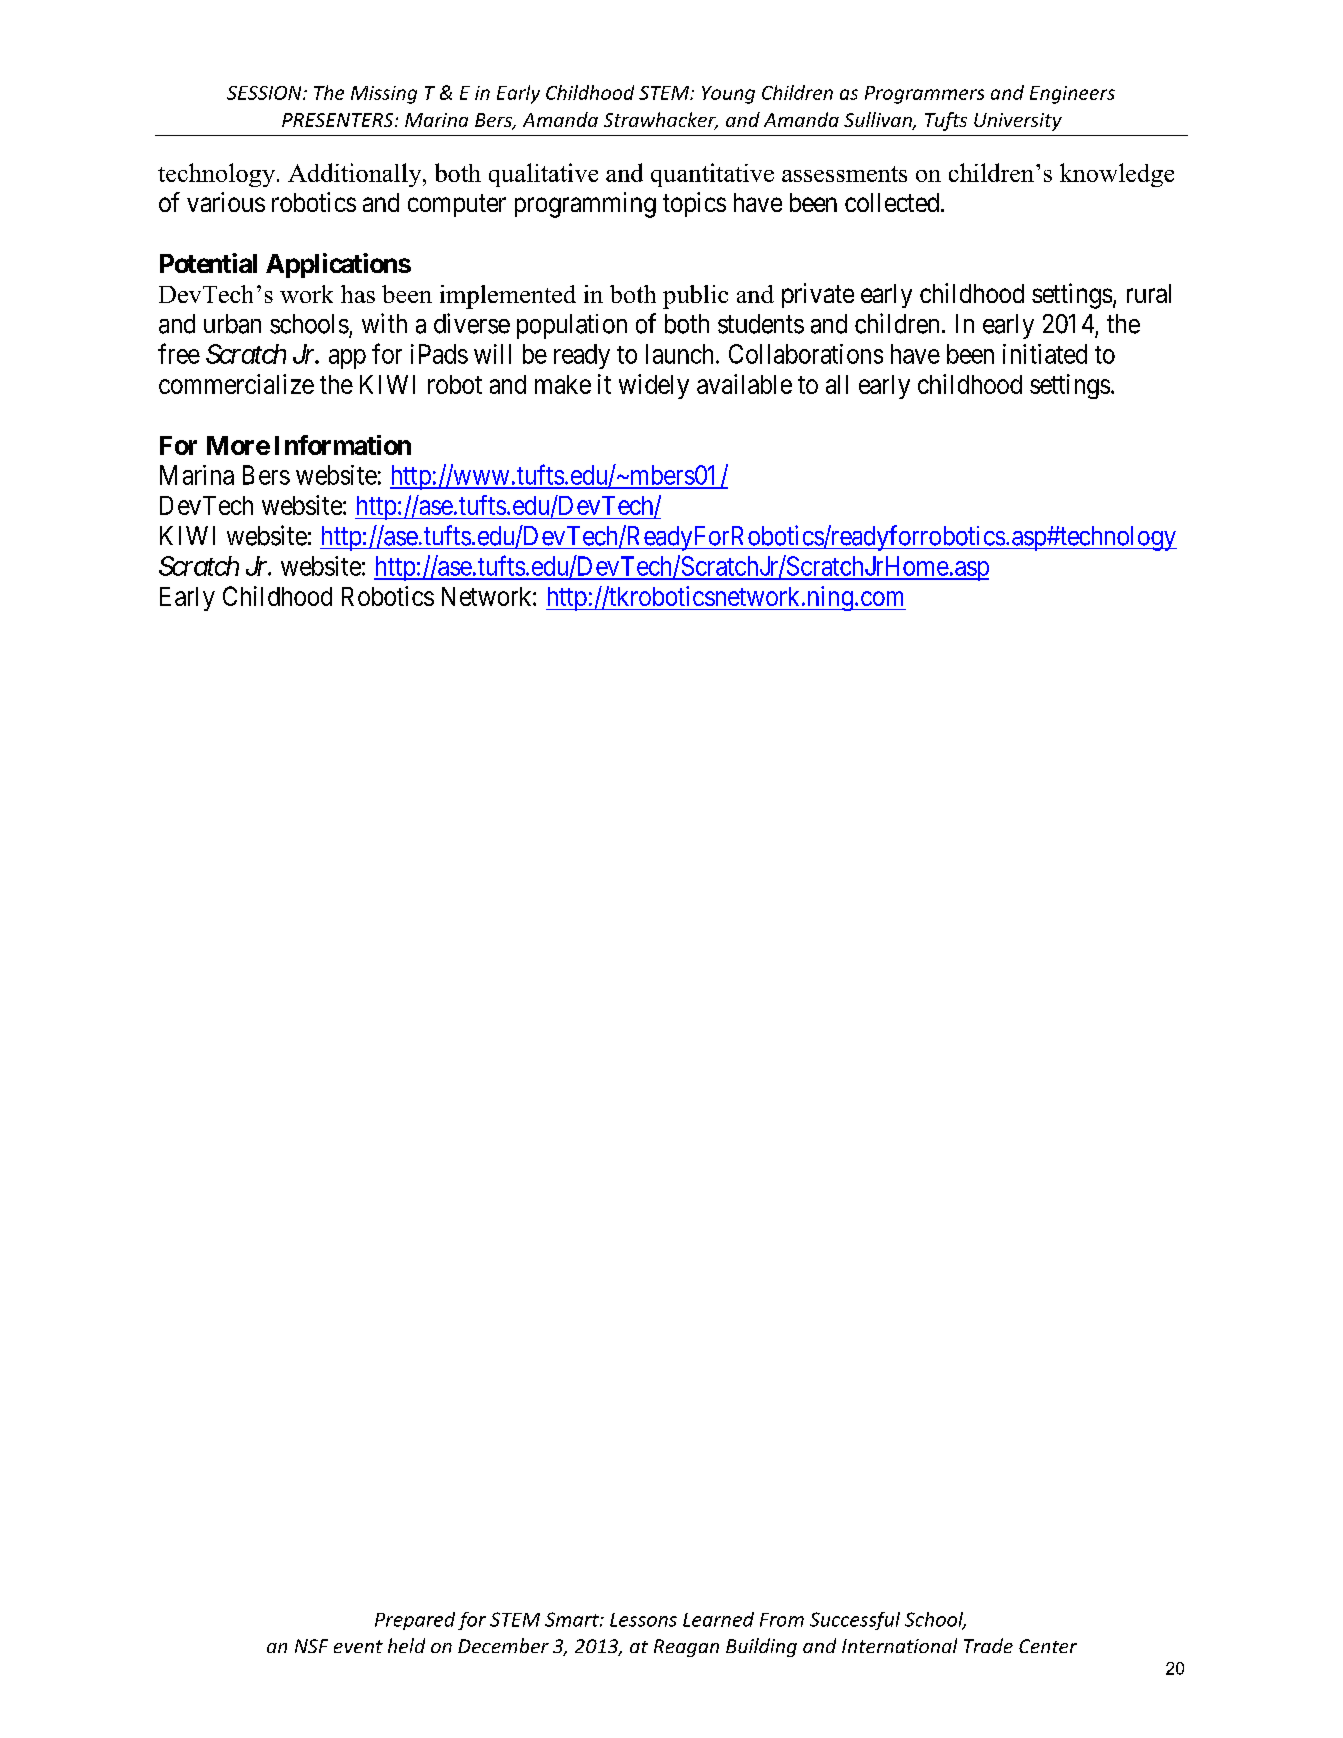 The image size is (1343, 1738). I want to click on Collaborations, so click(806, 354).
